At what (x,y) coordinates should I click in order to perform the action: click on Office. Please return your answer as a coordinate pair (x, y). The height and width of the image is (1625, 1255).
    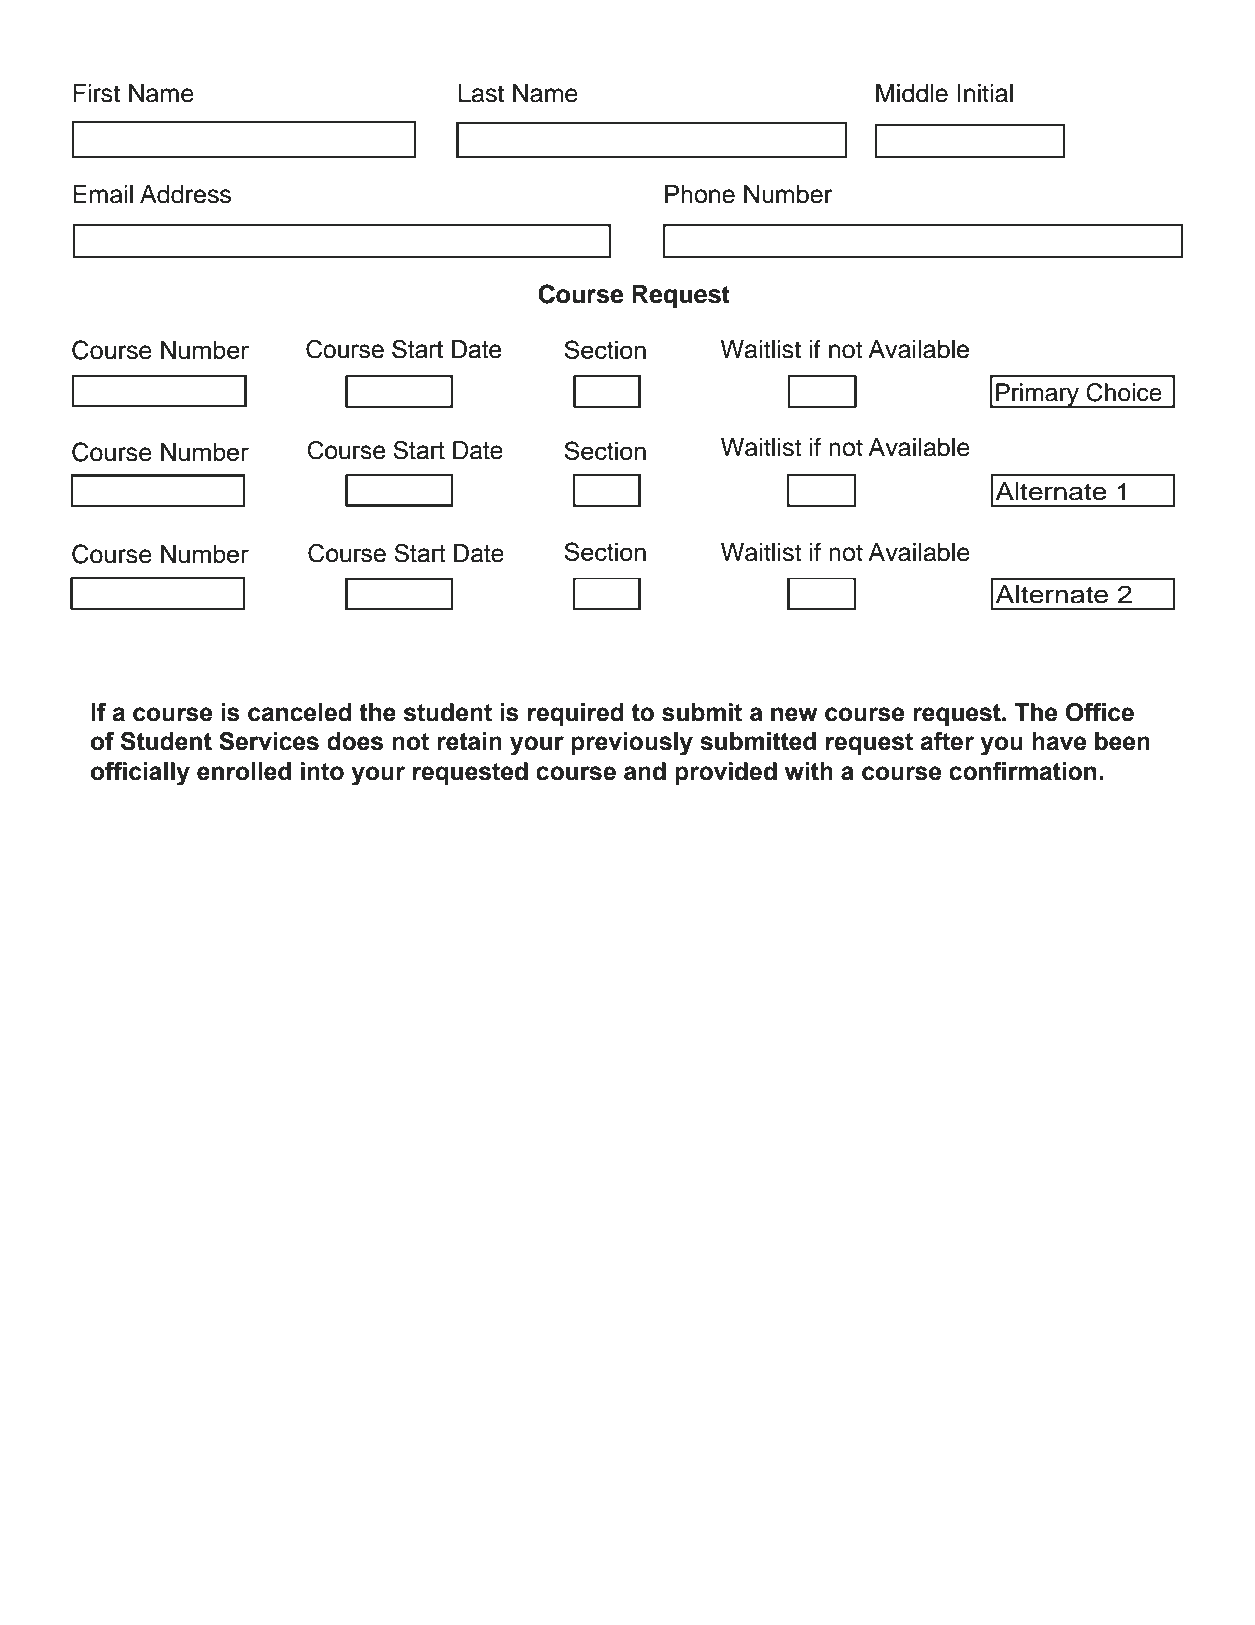
    Looking at the image, I should click on (1100, 712).
